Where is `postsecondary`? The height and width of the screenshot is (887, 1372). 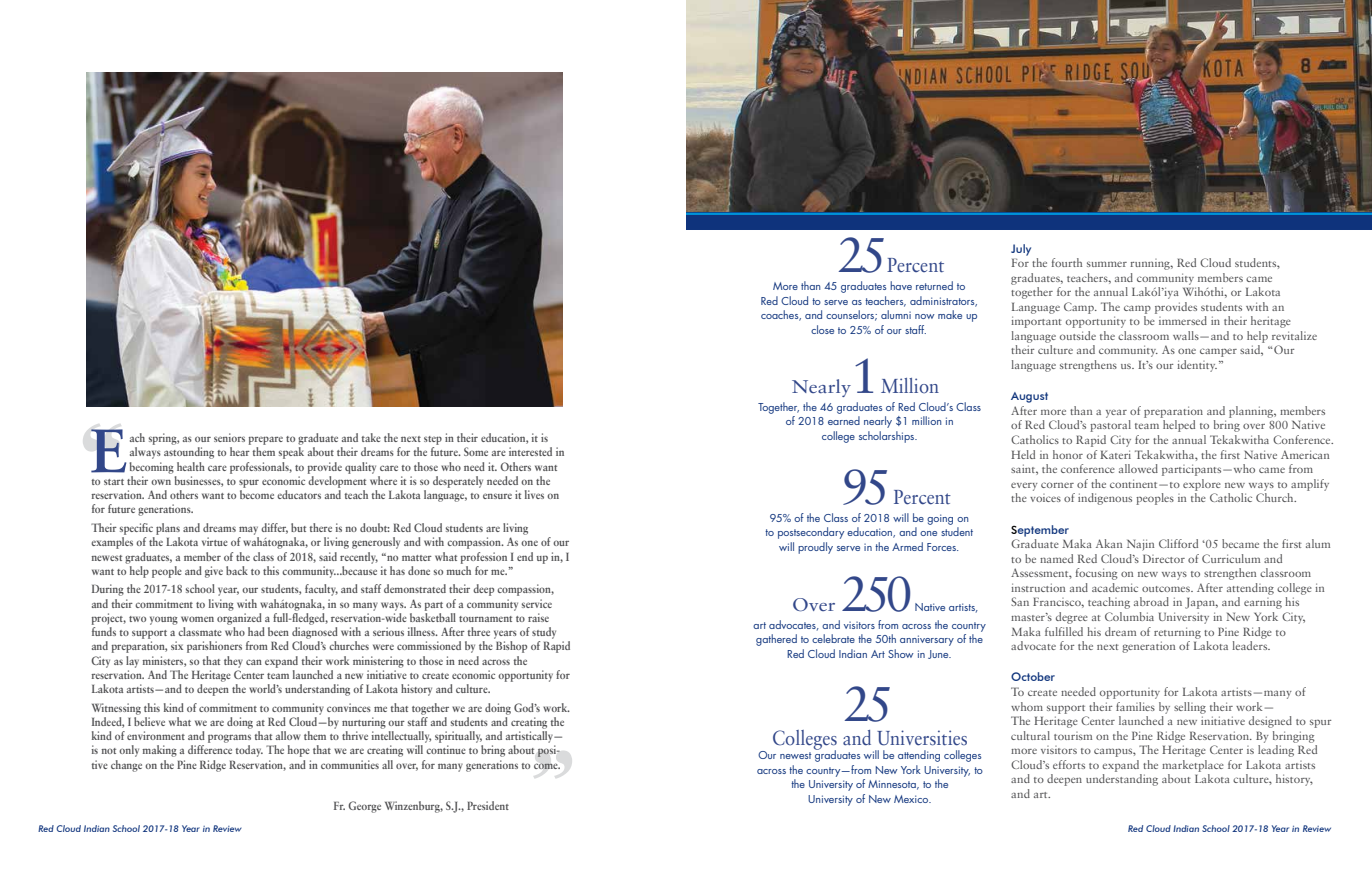 postsecondary is located at coordinates (811, 533).
